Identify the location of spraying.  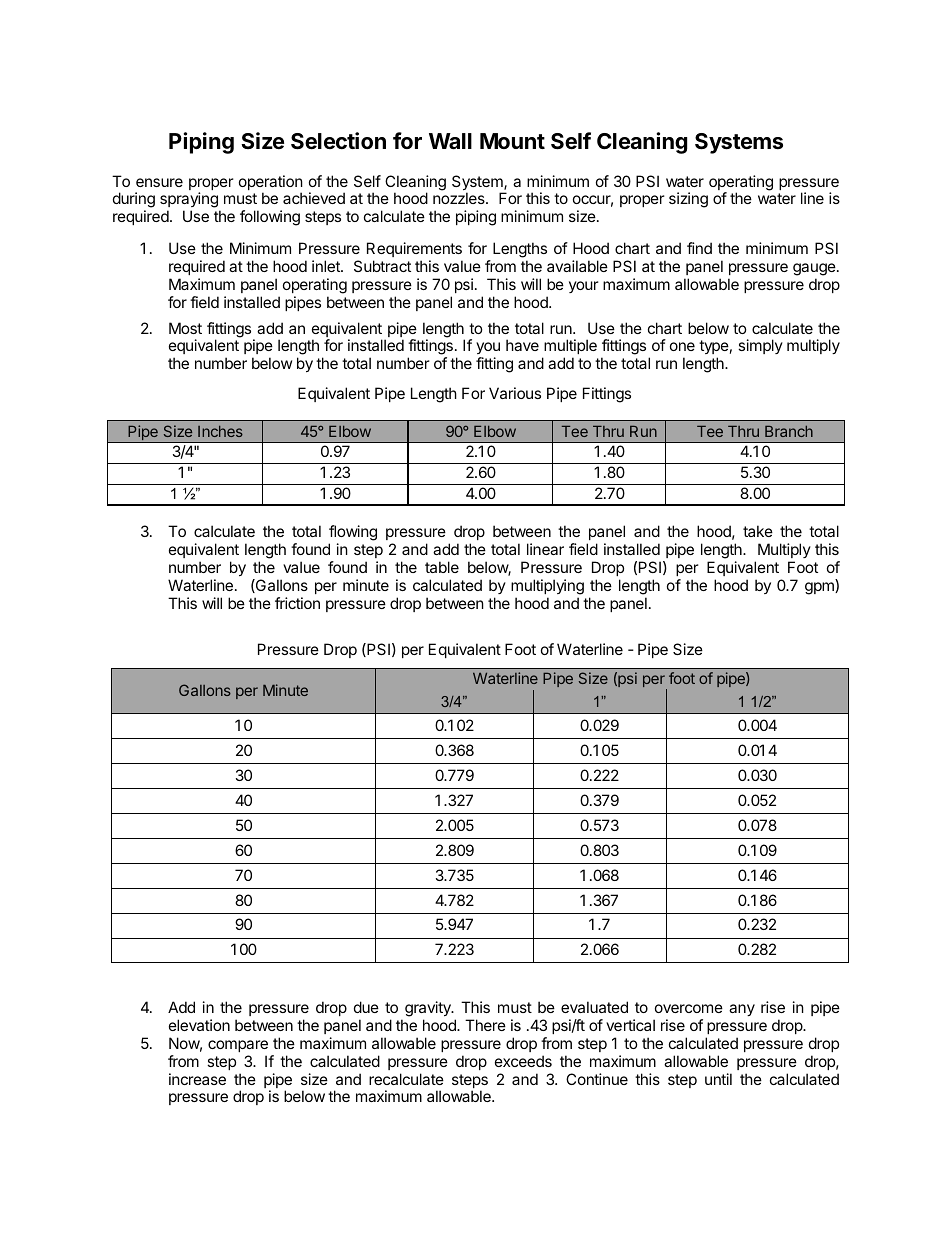
(190, 201).
